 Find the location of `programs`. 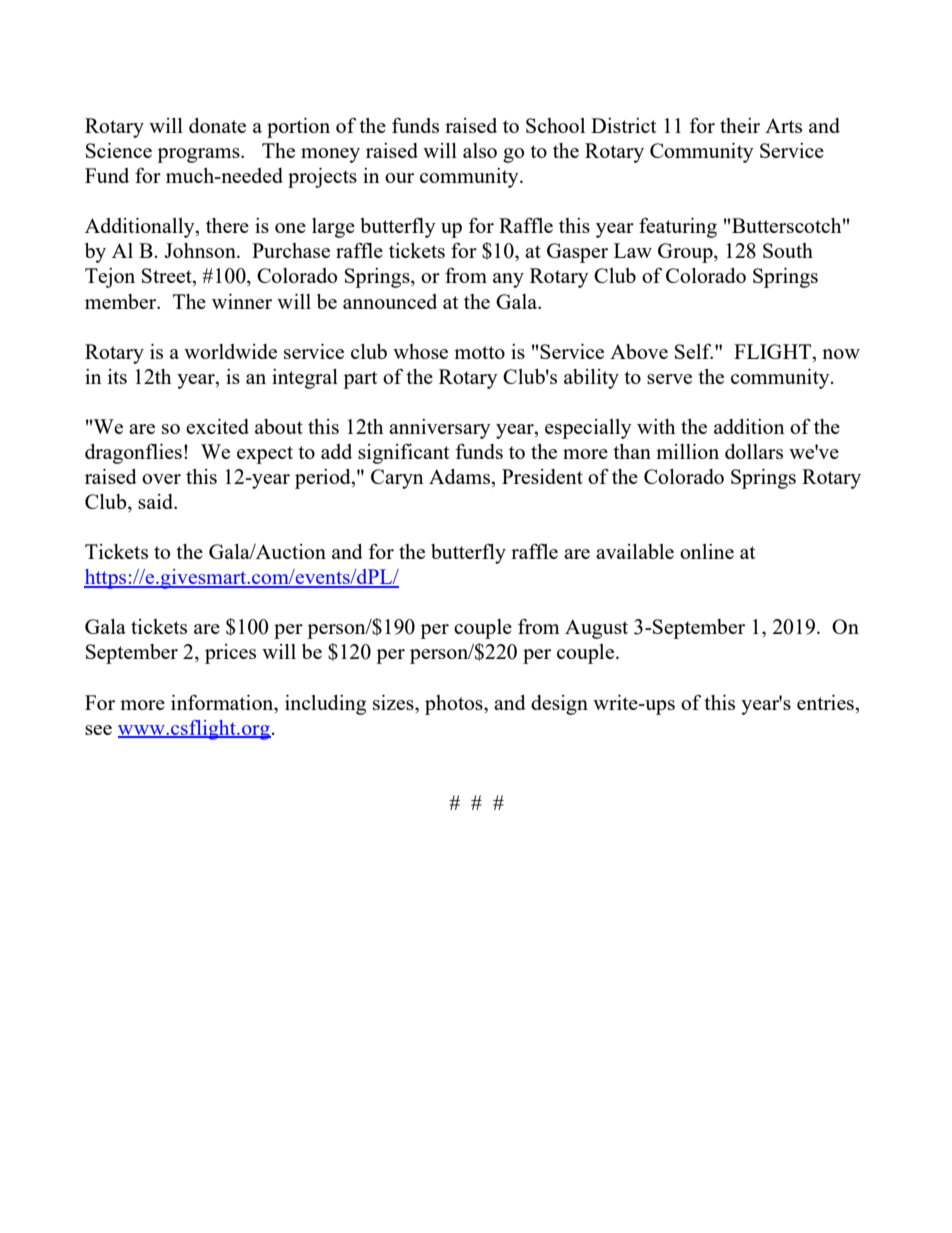

programs is located at coordinates (199, 155).
